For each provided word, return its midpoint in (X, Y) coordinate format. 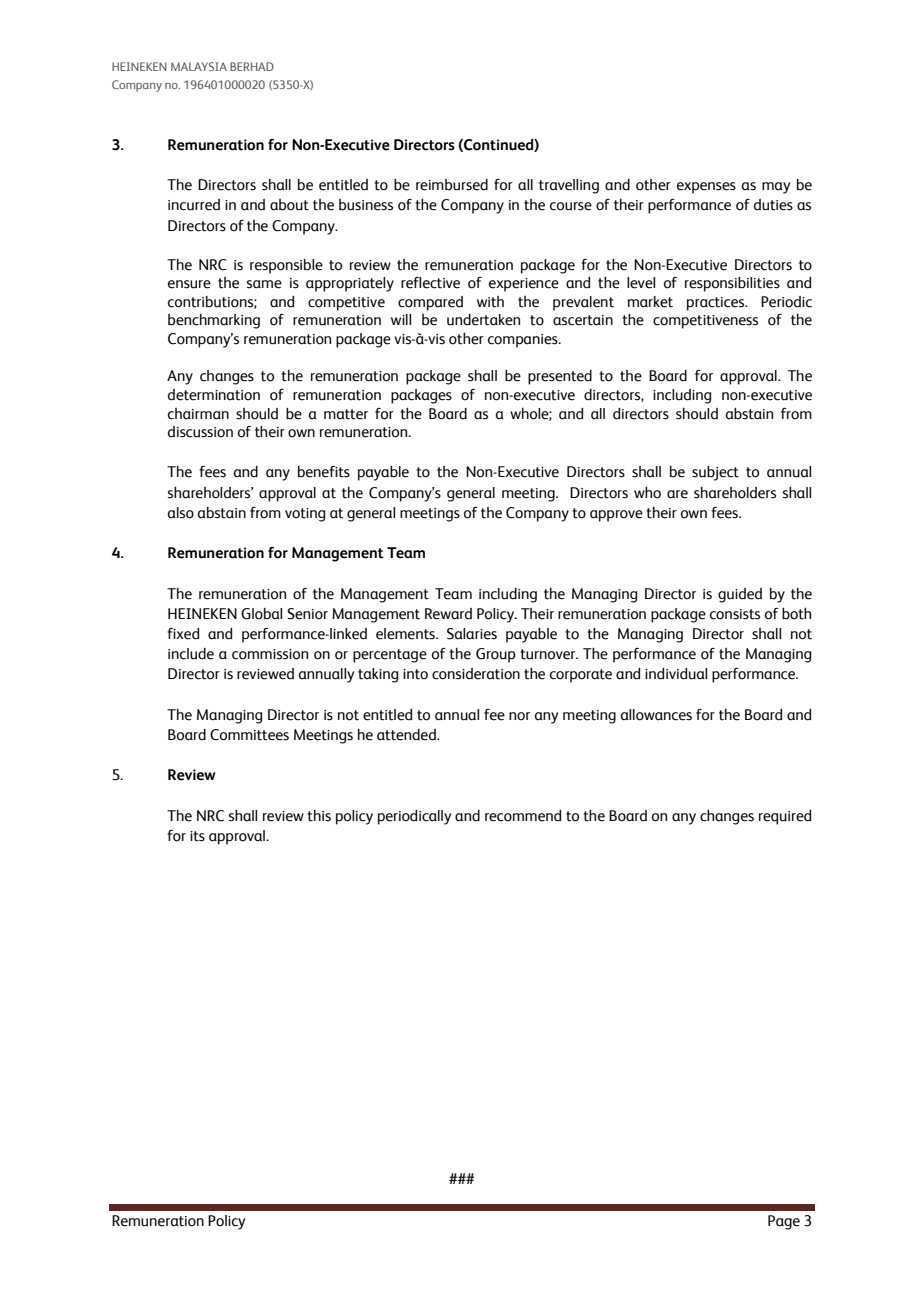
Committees (249, 735)
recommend (523, 816)
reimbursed (452, 185)
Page (784, 1222)
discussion (200, 432)
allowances (656, 715)
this (319, 816)
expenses (706, 188)
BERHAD (252, 66)
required (785, 817)
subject (715, 473)
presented (560, 377)
